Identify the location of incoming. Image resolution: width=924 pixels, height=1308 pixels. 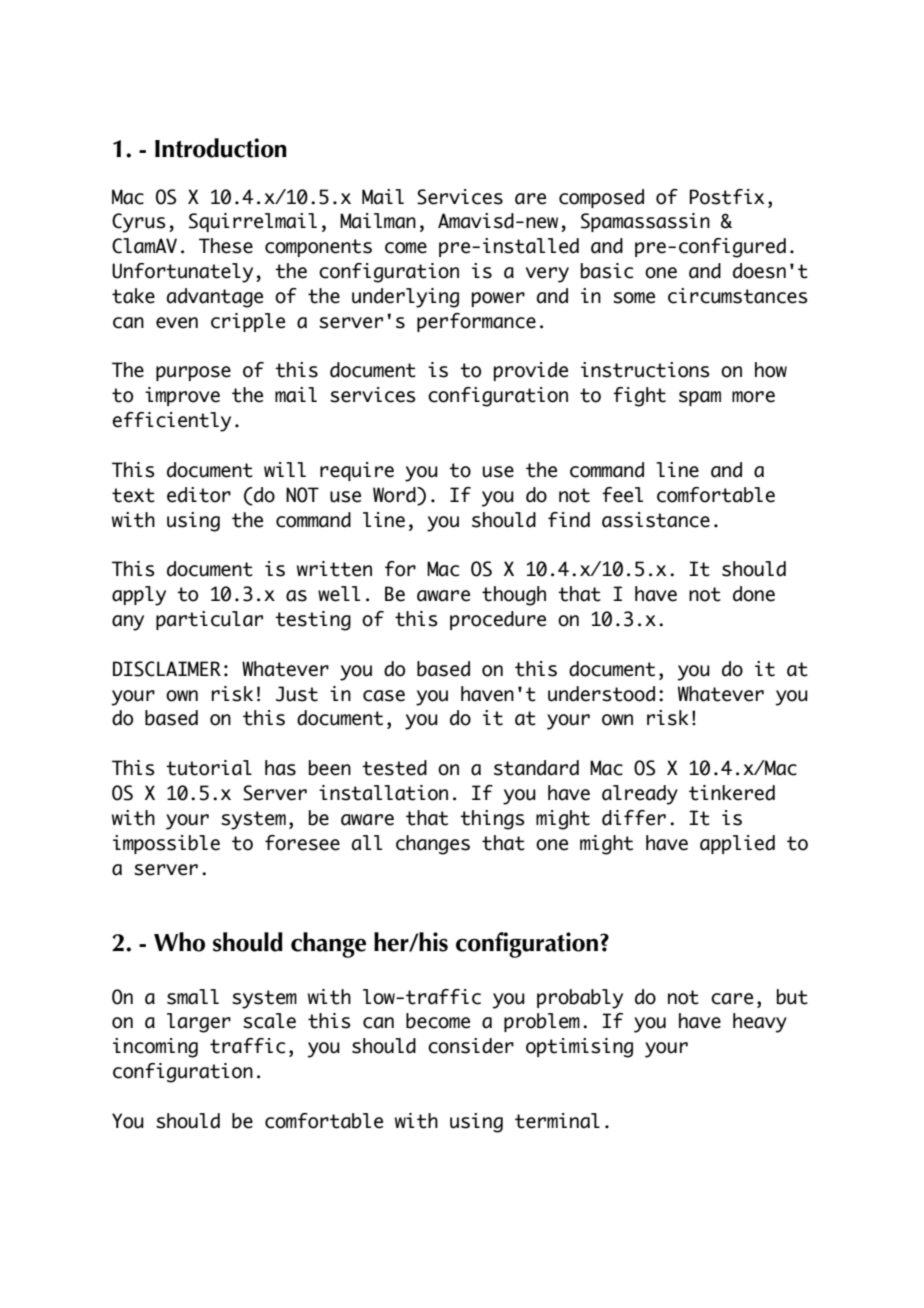
(155, 1048).
